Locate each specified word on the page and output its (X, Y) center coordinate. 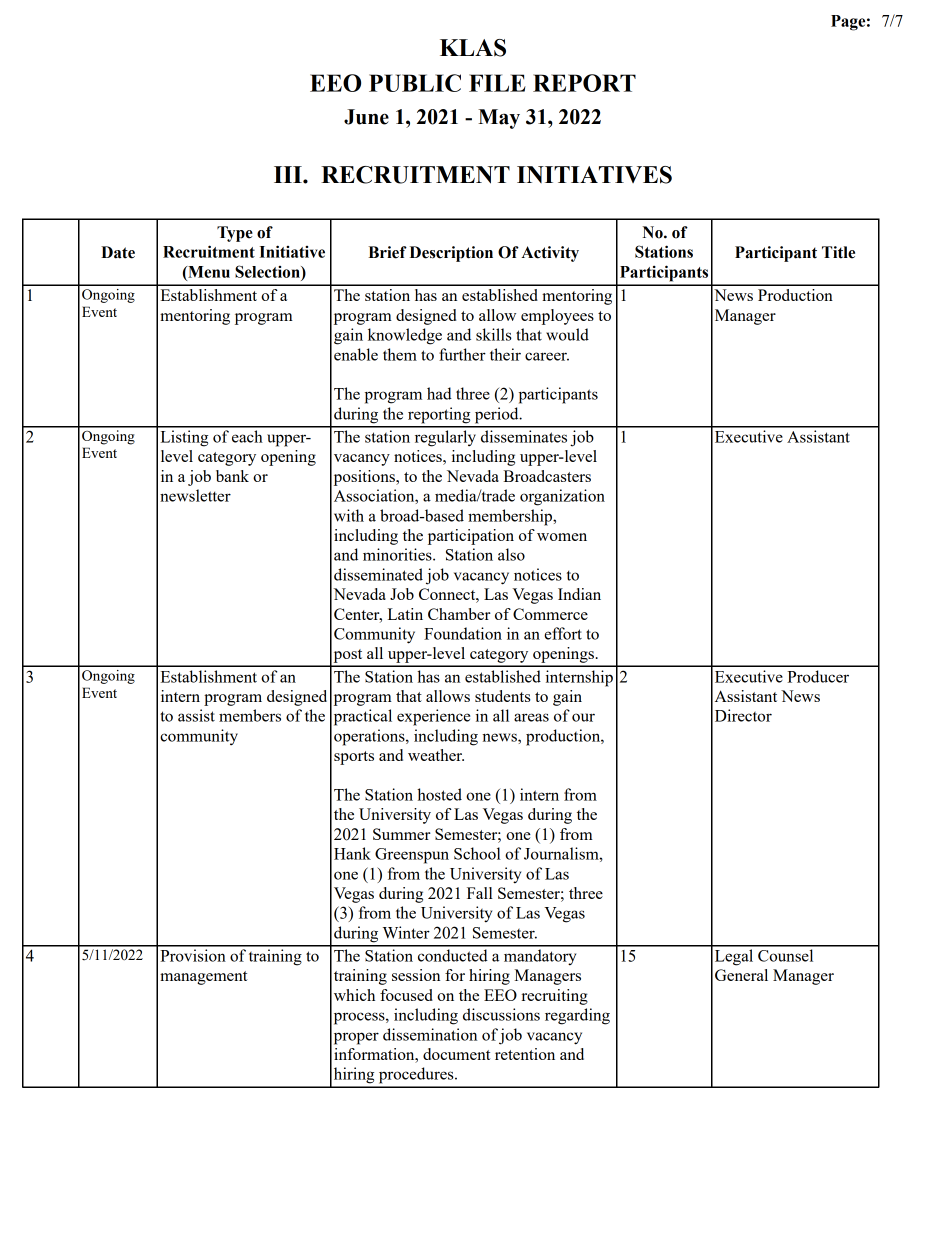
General (741, 975)
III (289, 174)
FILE (497, 83)
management (204, 978)
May (499, 119)
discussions (501, 1014)
